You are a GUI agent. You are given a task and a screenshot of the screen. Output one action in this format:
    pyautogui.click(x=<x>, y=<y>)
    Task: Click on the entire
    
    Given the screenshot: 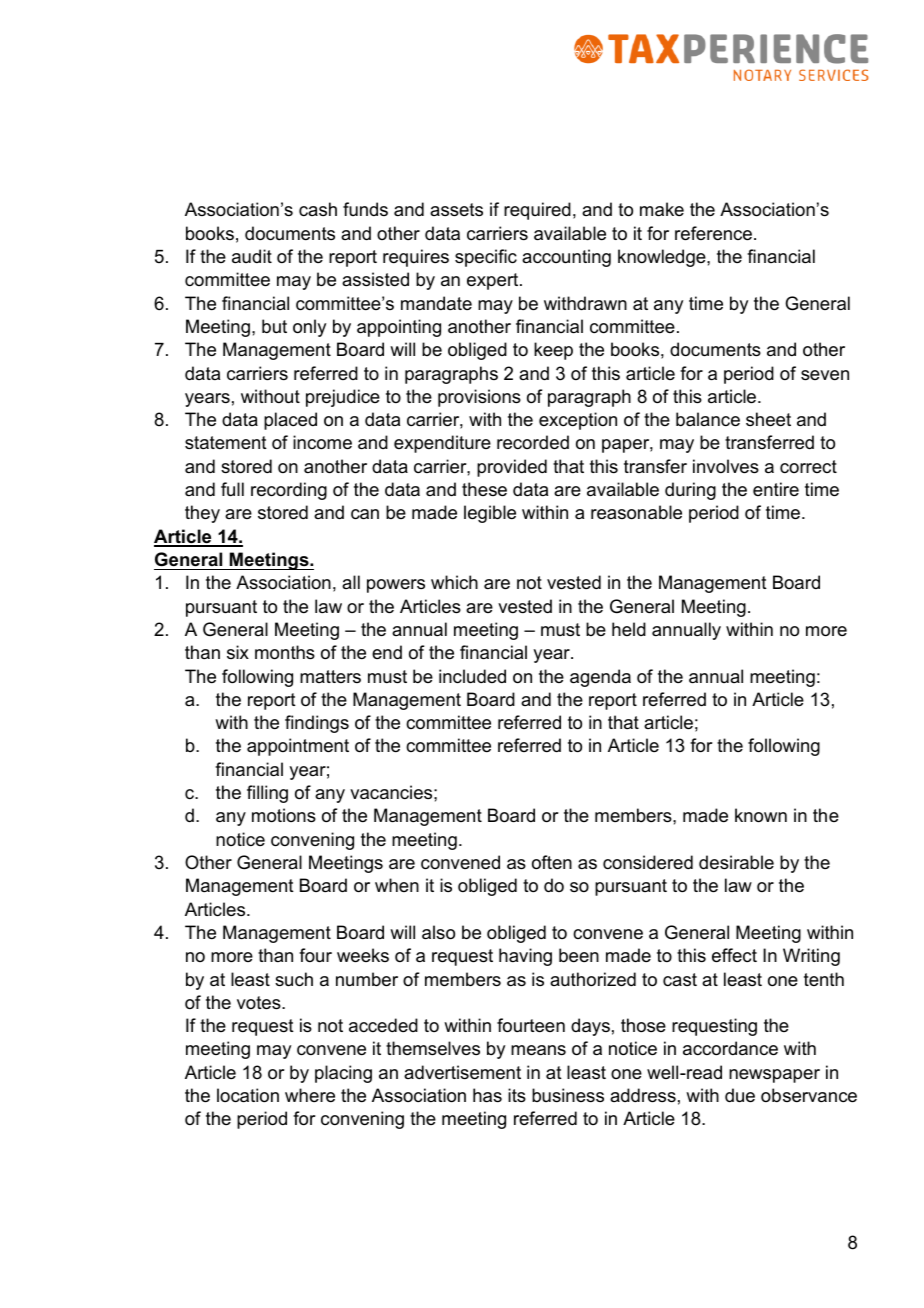 What is the action you would take?
    pyautogui.click(x=776, y=489)
